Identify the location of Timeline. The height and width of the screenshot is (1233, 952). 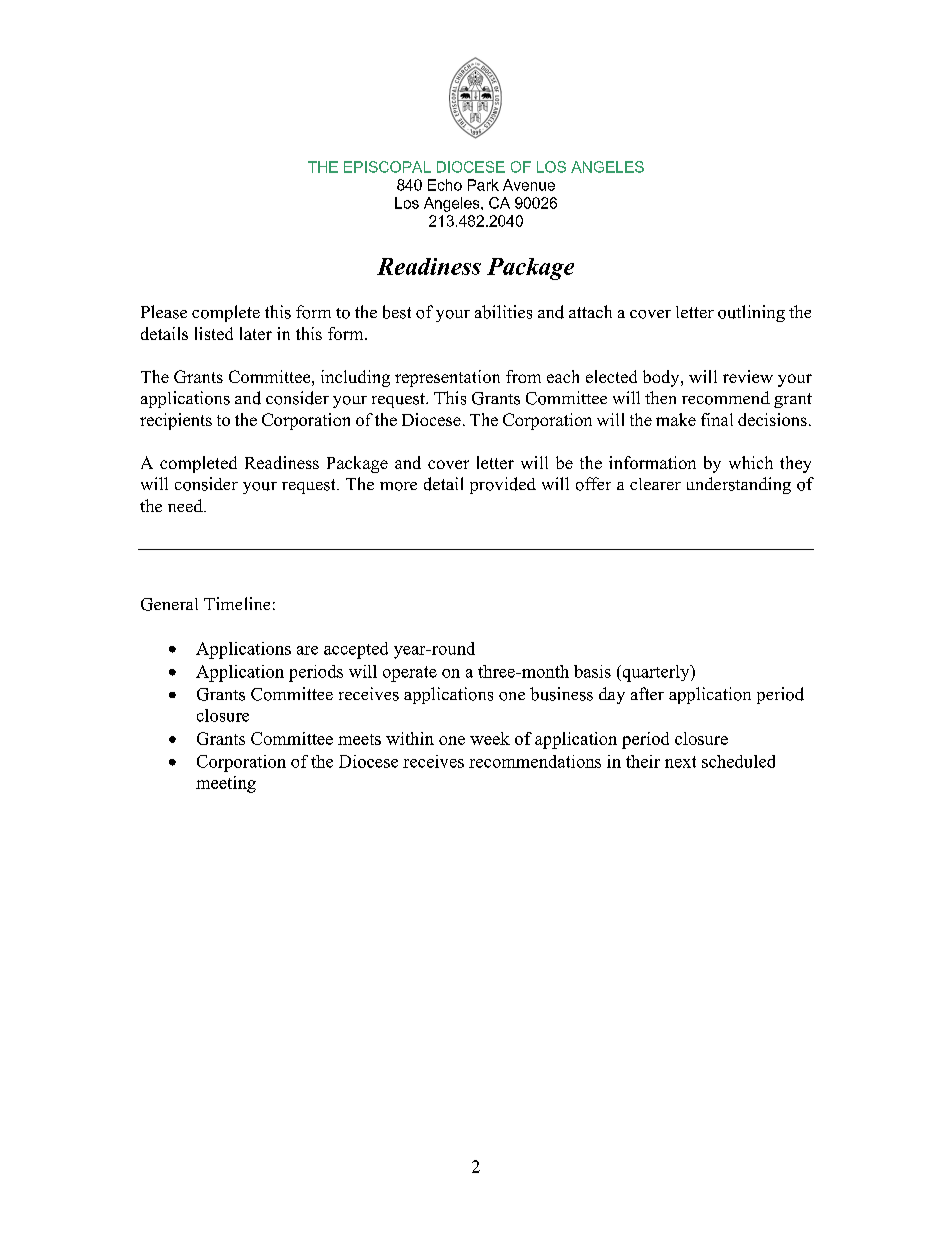
(237, 603).
